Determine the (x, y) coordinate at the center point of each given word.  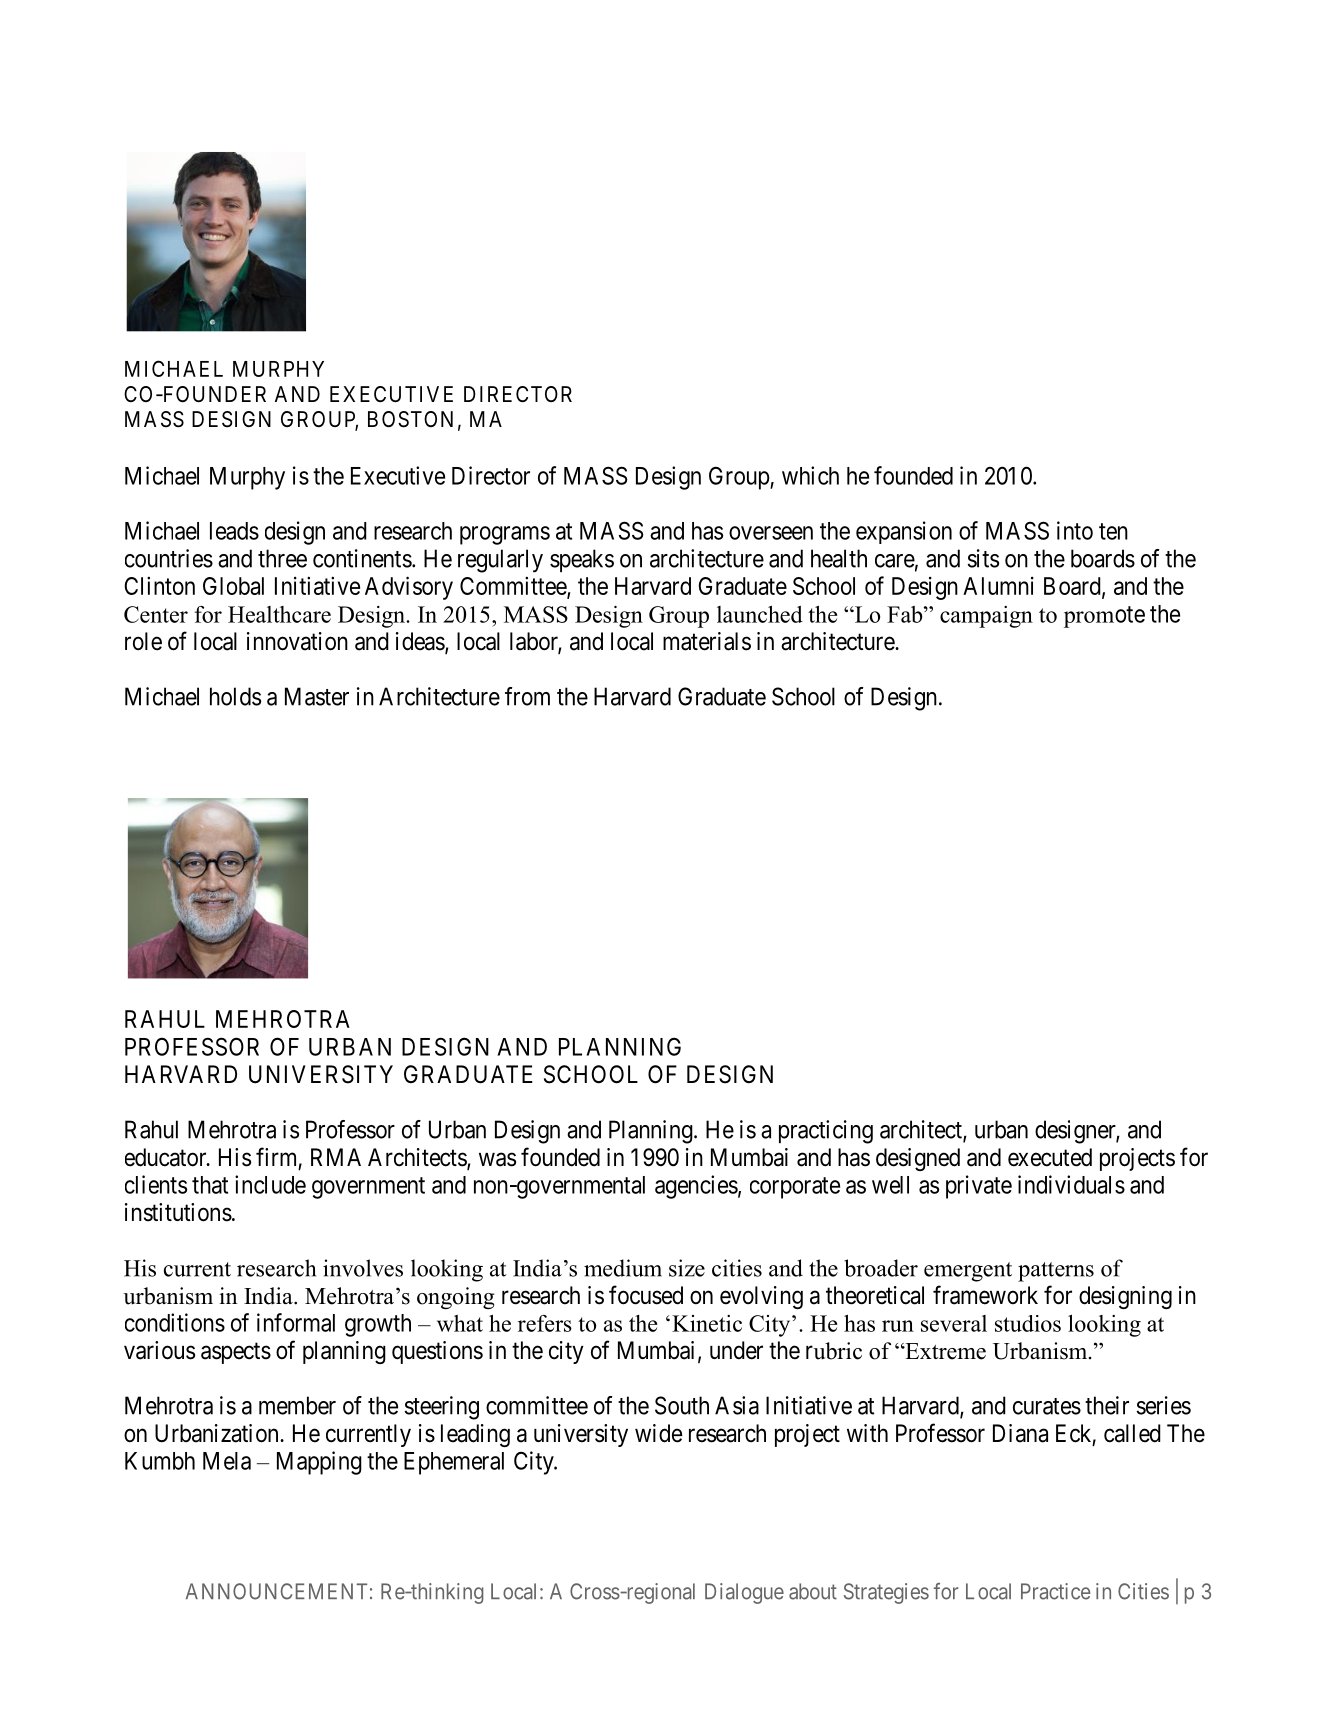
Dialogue (744, 1593)
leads (234, 531)
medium (623, 1268)
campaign (986, 617)
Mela (227, 1461)
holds (235, 696)
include (270, 1184)
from (527, 696)
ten (1113, 531)
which (810, 475)
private (979, 1187)
